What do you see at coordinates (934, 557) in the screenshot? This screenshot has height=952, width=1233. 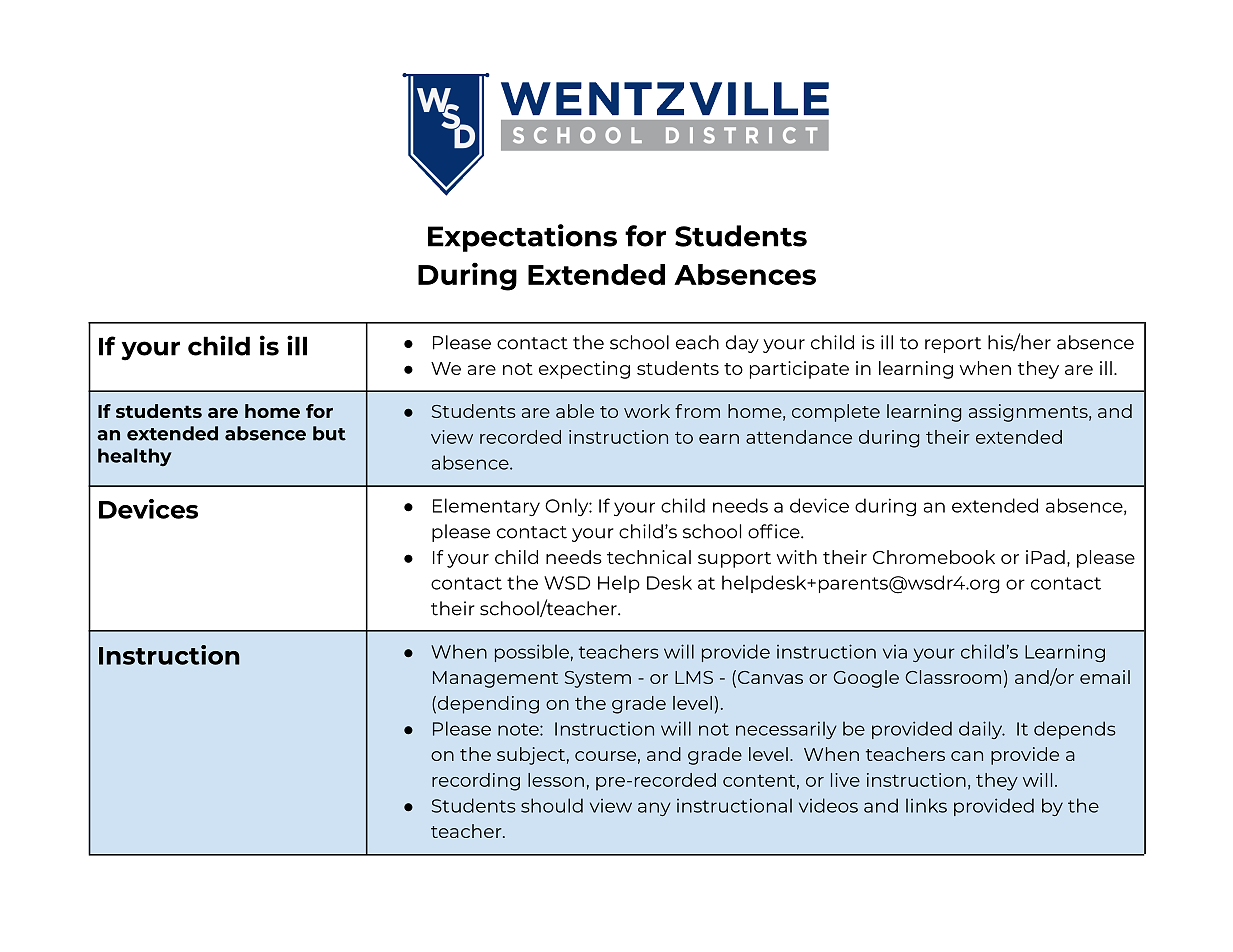 I see `Chromebook` at bounding box center [934, 557].
